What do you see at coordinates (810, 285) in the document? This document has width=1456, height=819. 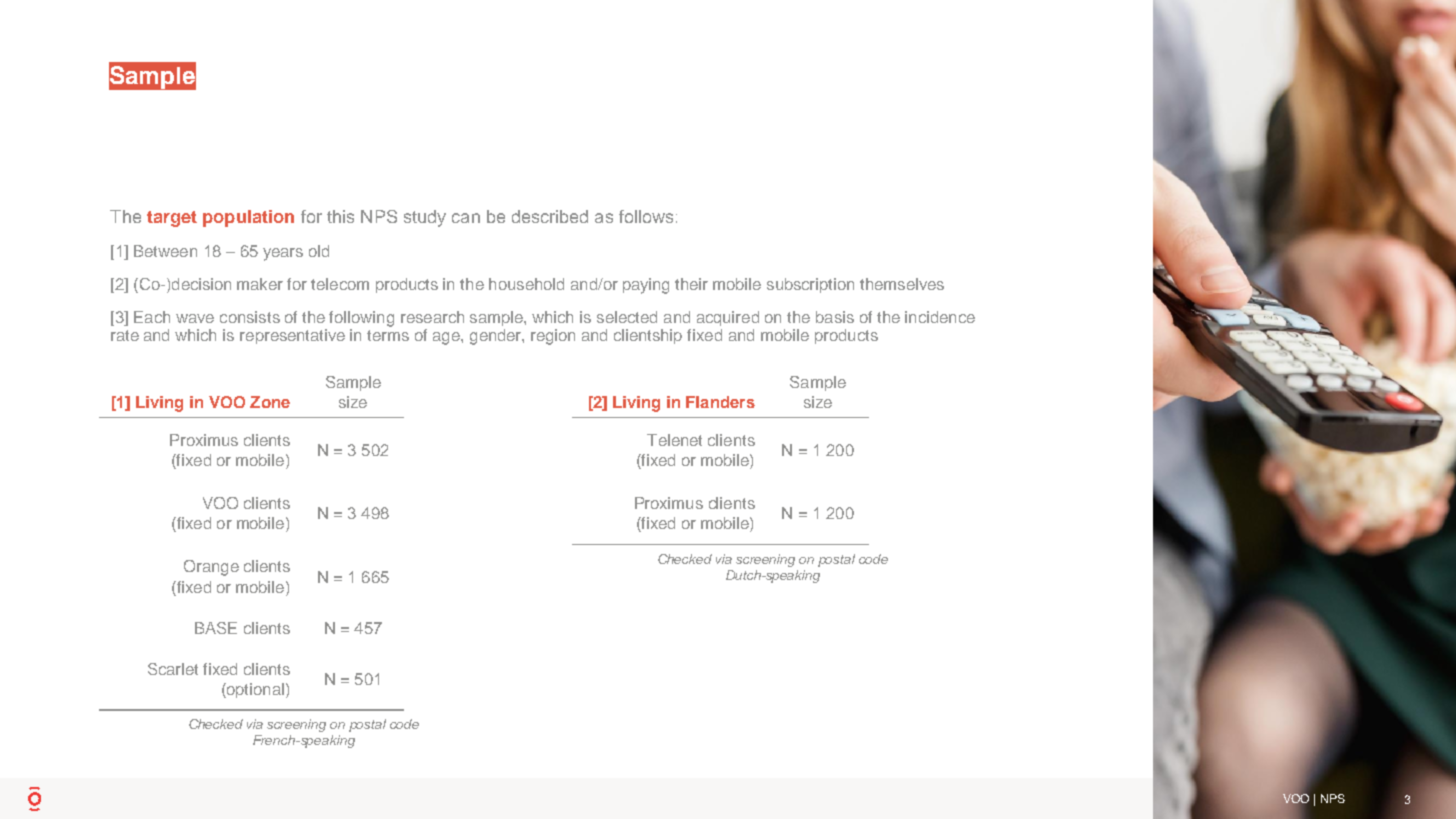 I see `subscription` at bounding box center [810, 285].
